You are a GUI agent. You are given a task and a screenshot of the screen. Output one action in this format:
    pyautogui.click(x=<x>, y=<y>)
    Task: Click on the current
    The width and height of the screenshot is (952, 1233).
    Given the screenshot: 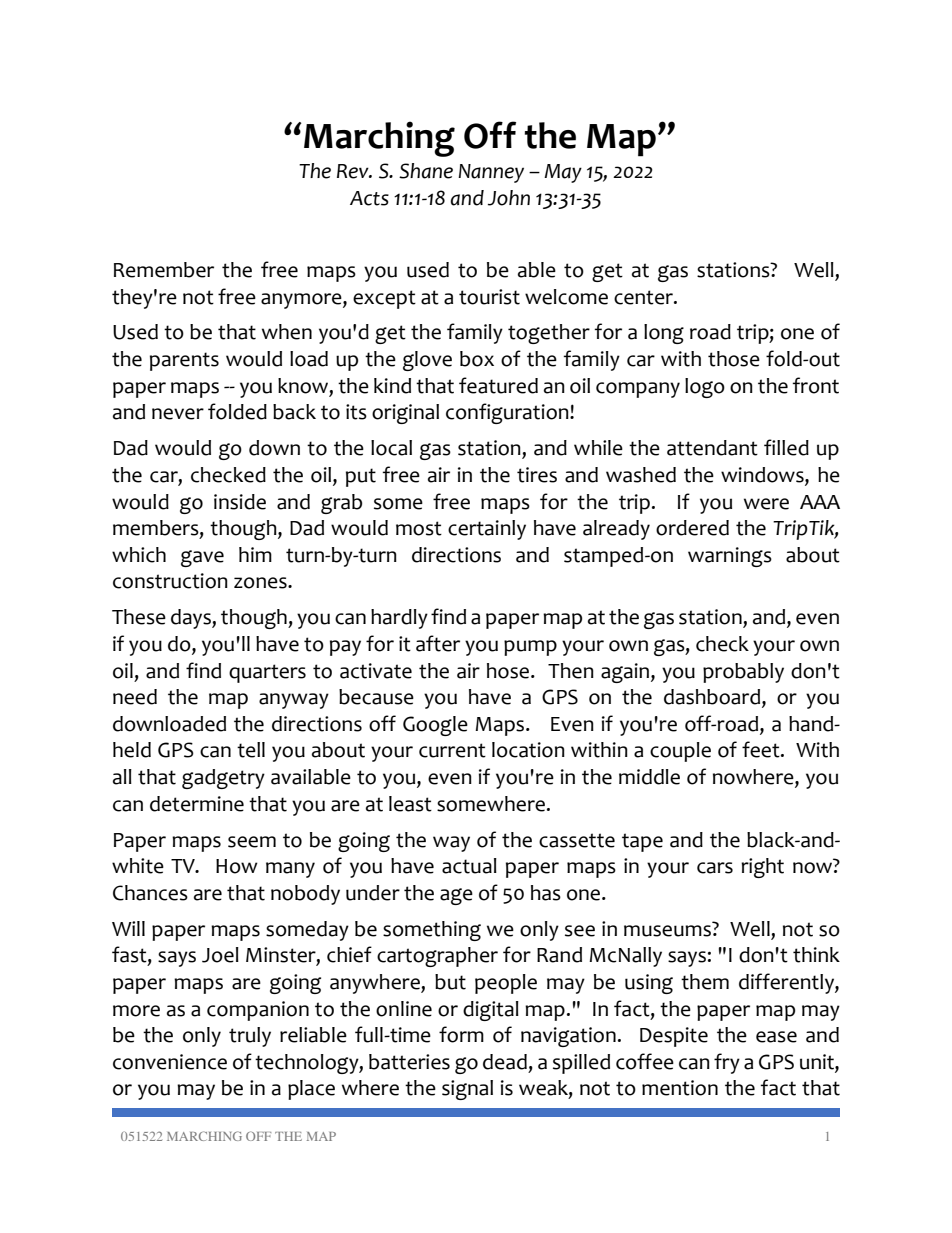 What is the action you would take?
    pyautogui.click(x=452, y=750)
